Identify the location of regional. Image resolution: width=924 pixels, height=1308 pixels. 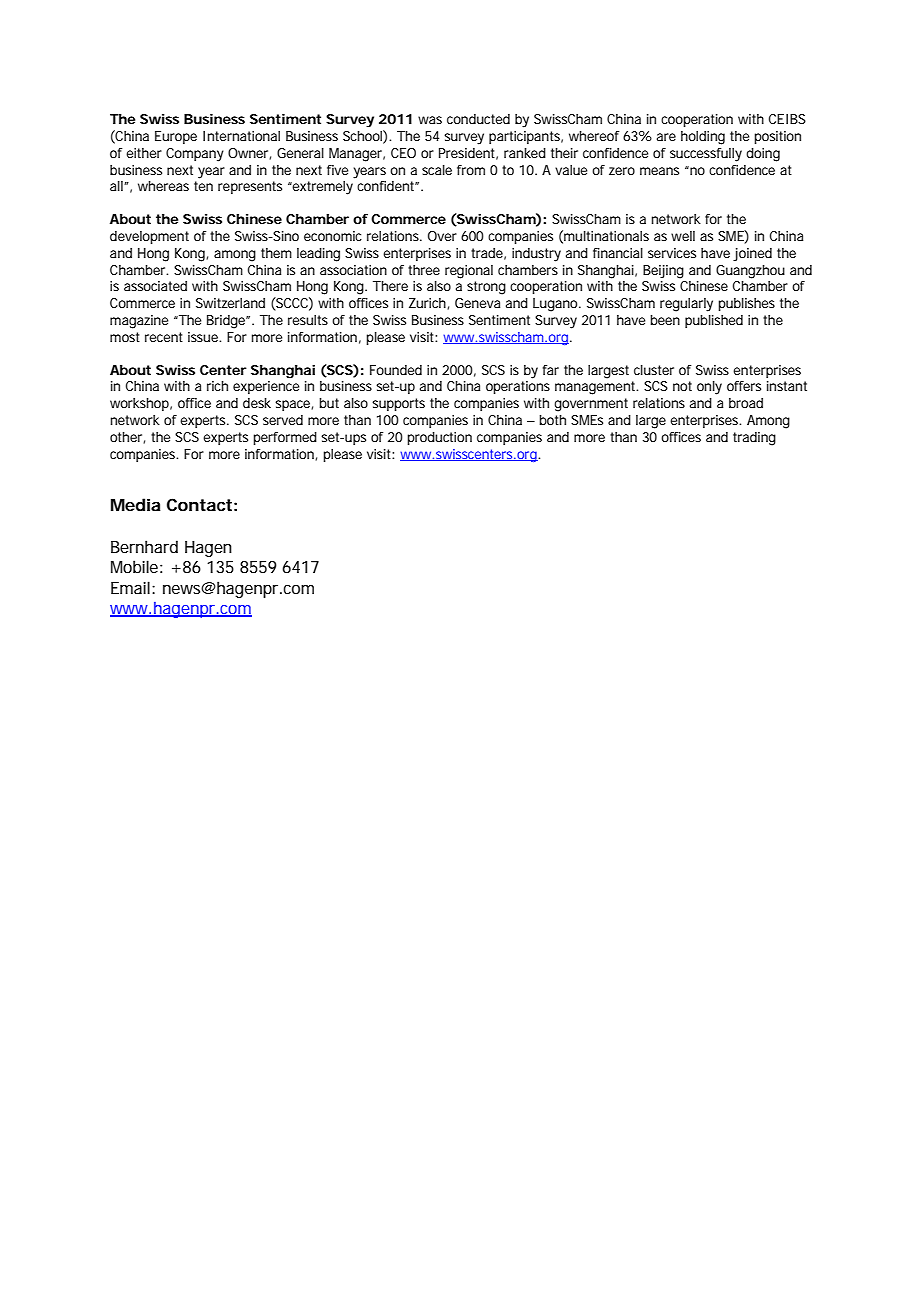
(469, 272).
